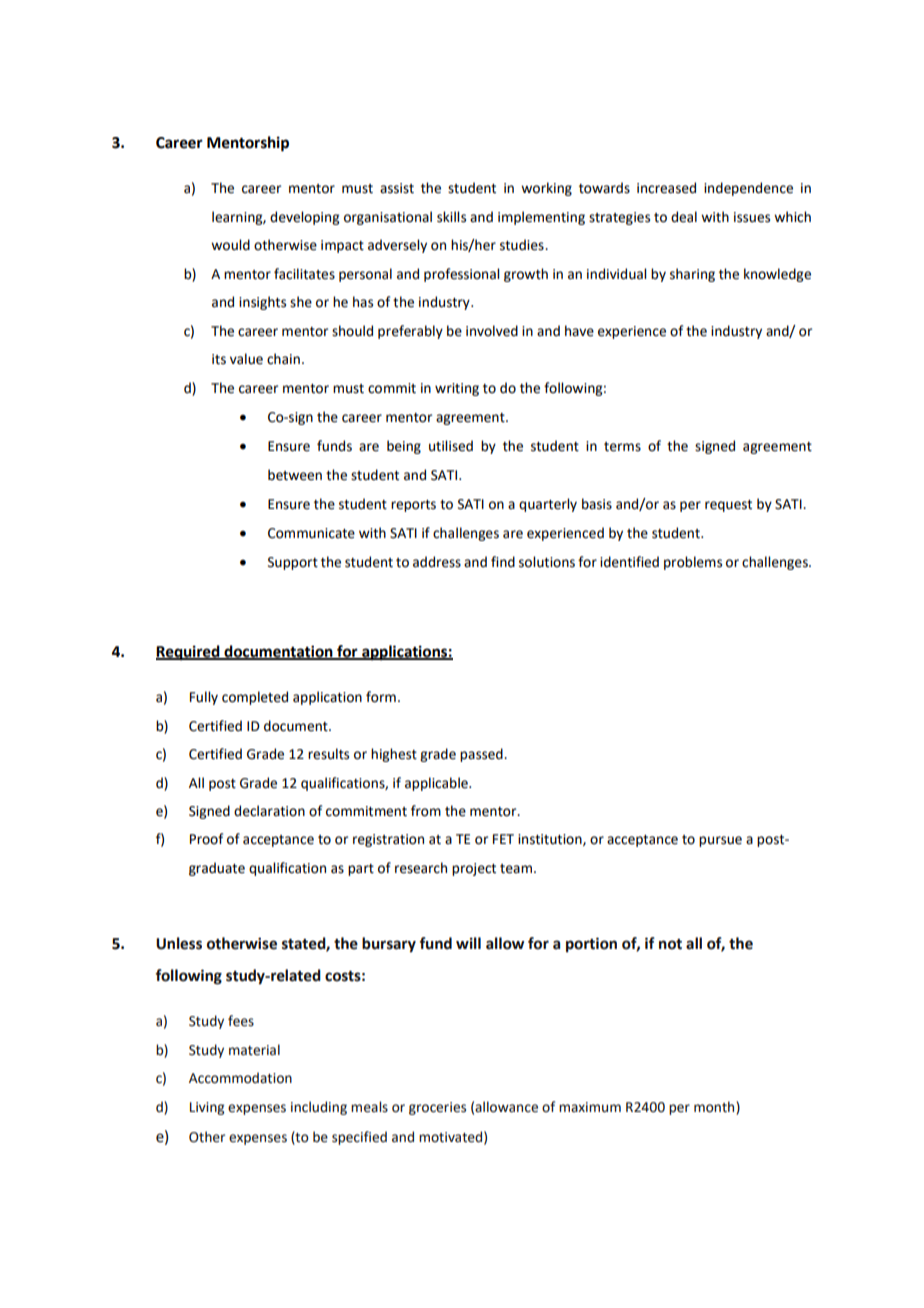 Image resolution: width=924 pixels, height=1308 pixels. Describe the element at coordinates (728, 506) in the image. I see `request` at that location.
